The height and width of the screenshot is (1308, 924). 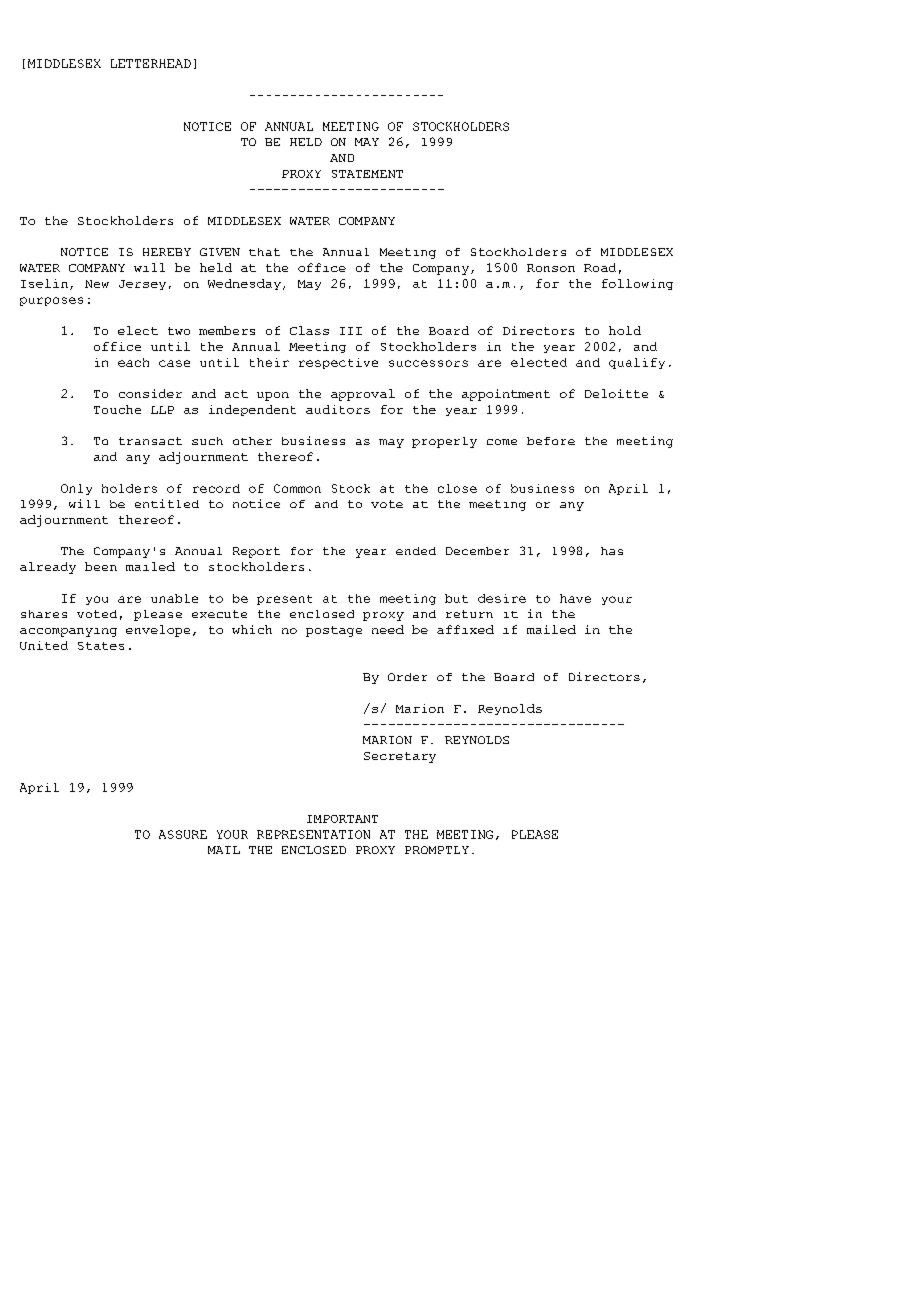 What do you see at coordinates (612, 551) in the screenshot?
I see `has` at bounding box center [612, 551].
